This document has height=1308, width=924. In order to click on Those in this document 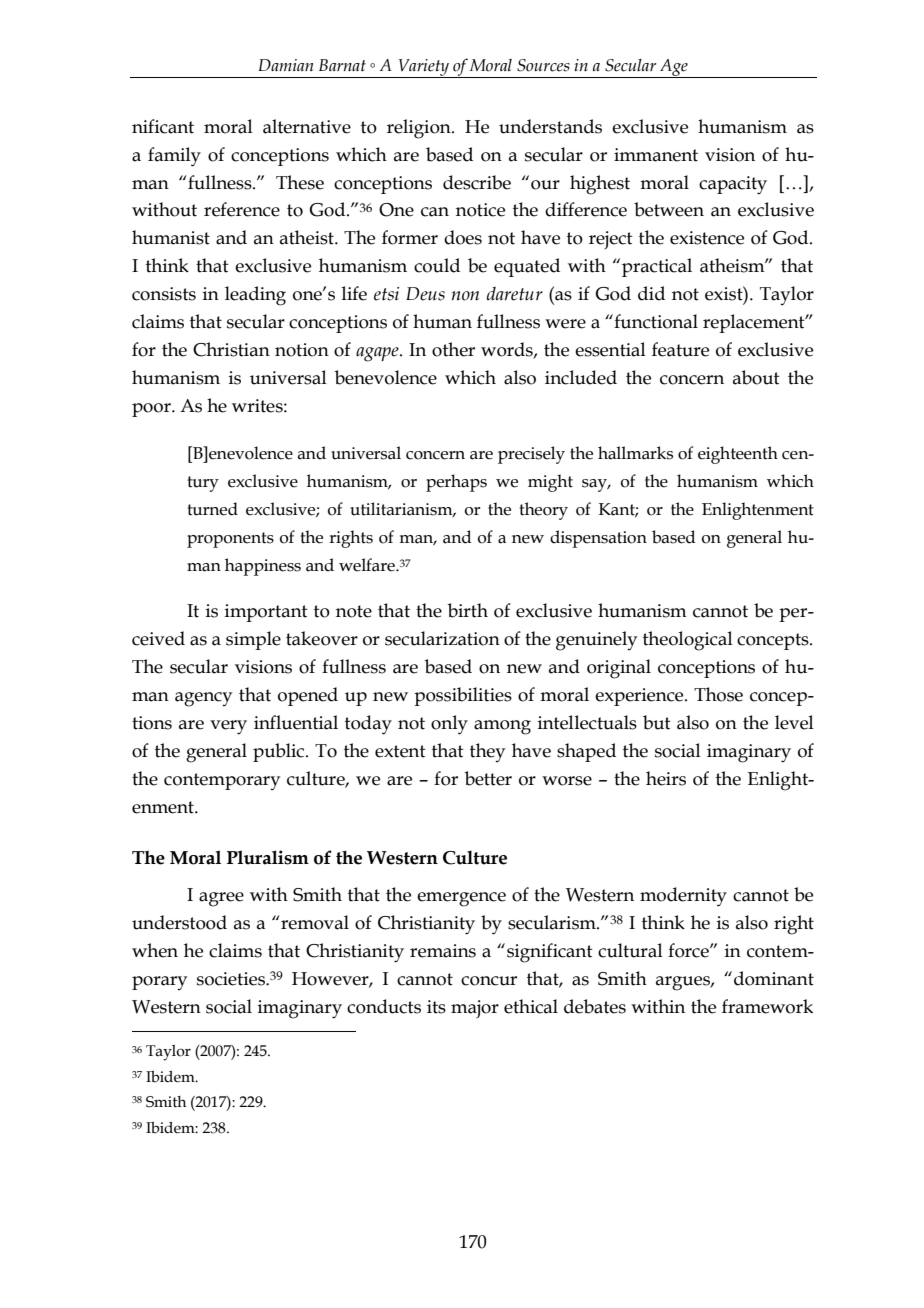, I will do `click(718, 694)`.
